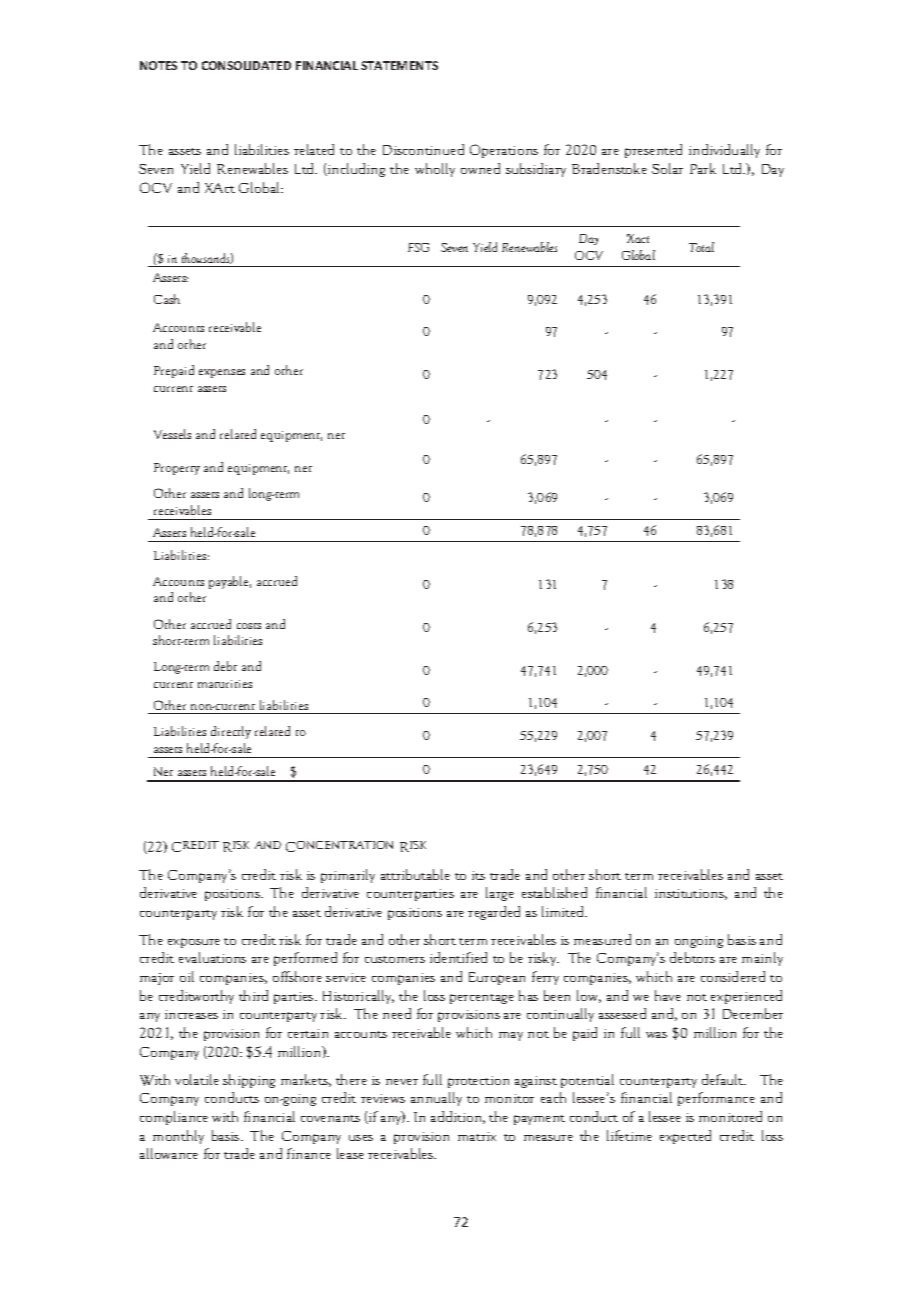 The height and width of the screenshot is (1308, 924). Describe the element at coordinates (249, 1081) in the screenshot. I see `shipping` at that location.
